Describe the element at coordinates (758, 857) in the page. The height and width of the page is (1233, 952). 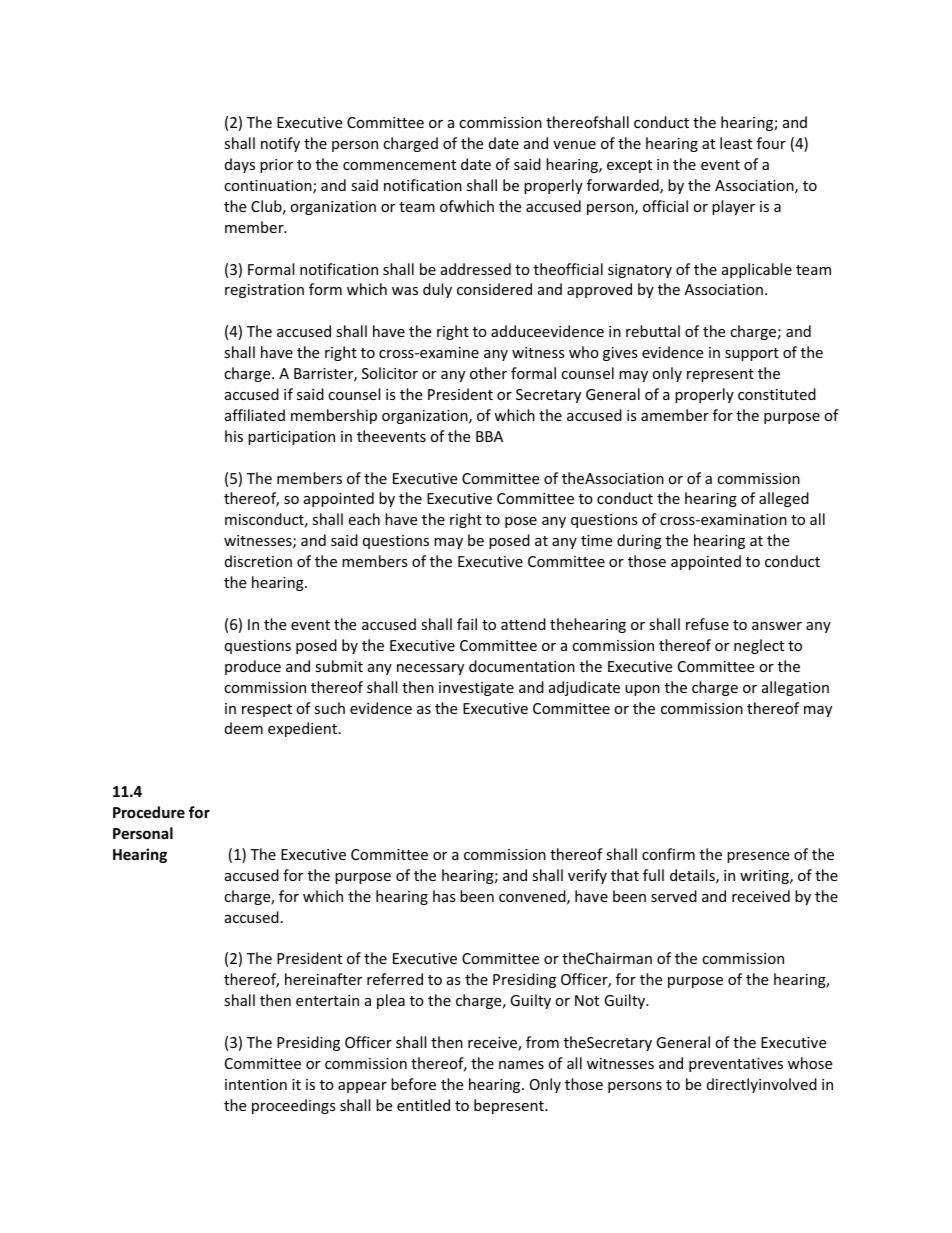
I see `presence` at that location.
